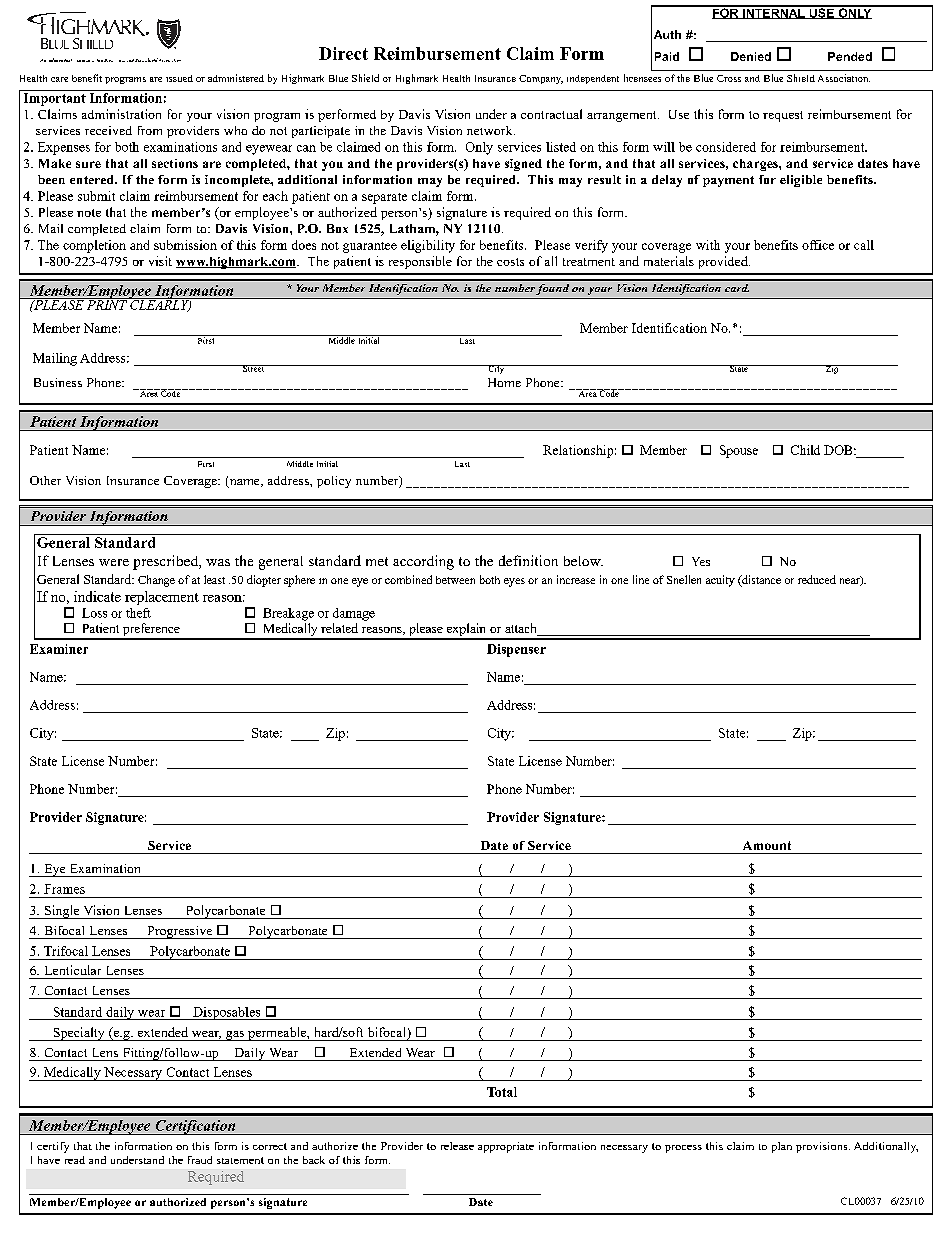  I want to click on Cross, so click(729, 78).
